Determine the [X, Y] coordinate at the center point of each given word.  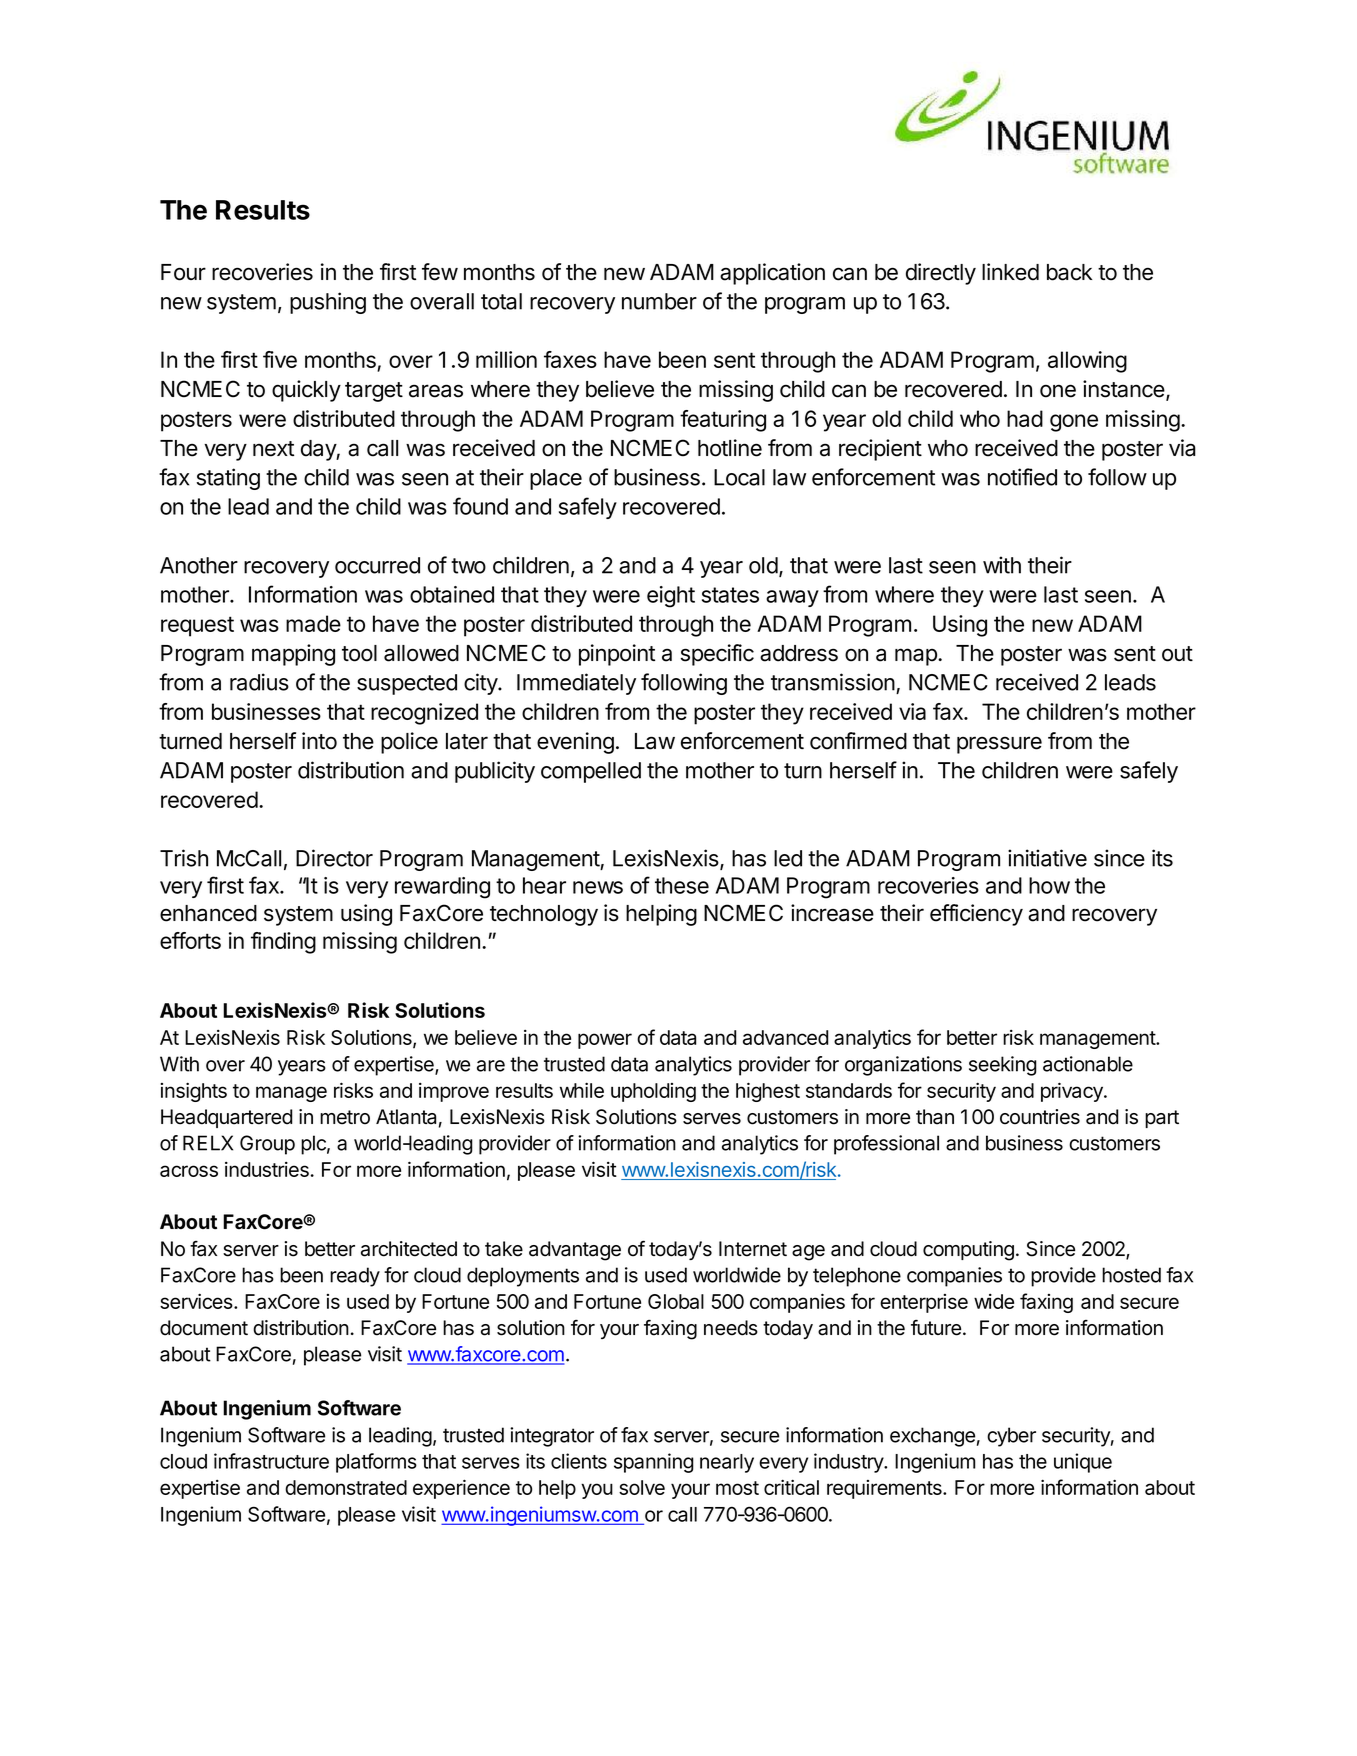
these [682, 885]
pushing [328, 303]
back [1069, 272]
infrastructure [271, 1461]
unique [1083, 1463]
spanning [654, 1463]
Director [334, 858]
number [659, 301]
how [1049, 885]
